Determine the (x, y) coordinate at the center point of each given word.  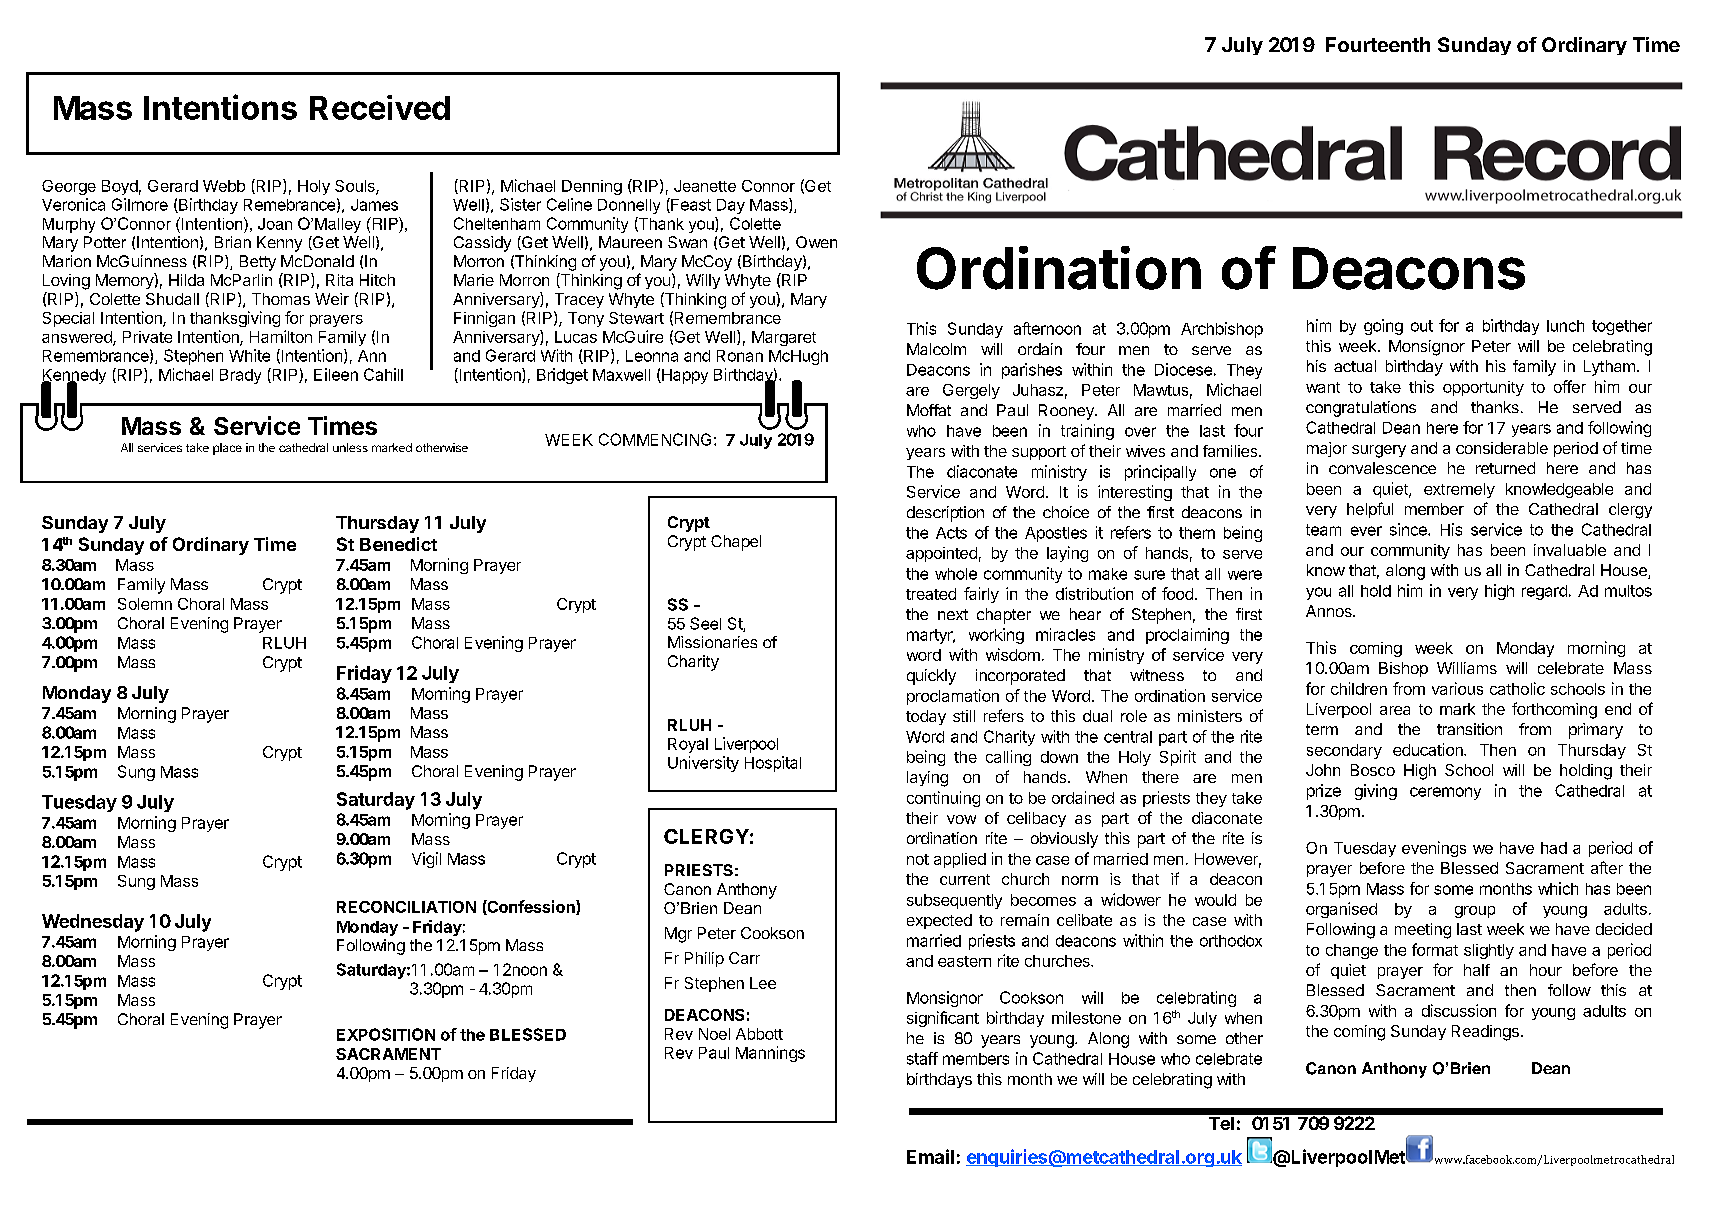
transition (1469, 729)
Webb (224, 186)
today (926, 717)
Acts (951, 533)
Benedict (398, 544)
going (1383, 327)
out (1422, 326)
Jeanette (705, 186)
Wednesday (93, 923)
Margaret (784, 338)
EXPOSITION (386, 1034)
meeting (1423, 931)
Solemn (145, 604)
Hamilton (281, 336)
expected (939, 921)
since (1409, 529)
